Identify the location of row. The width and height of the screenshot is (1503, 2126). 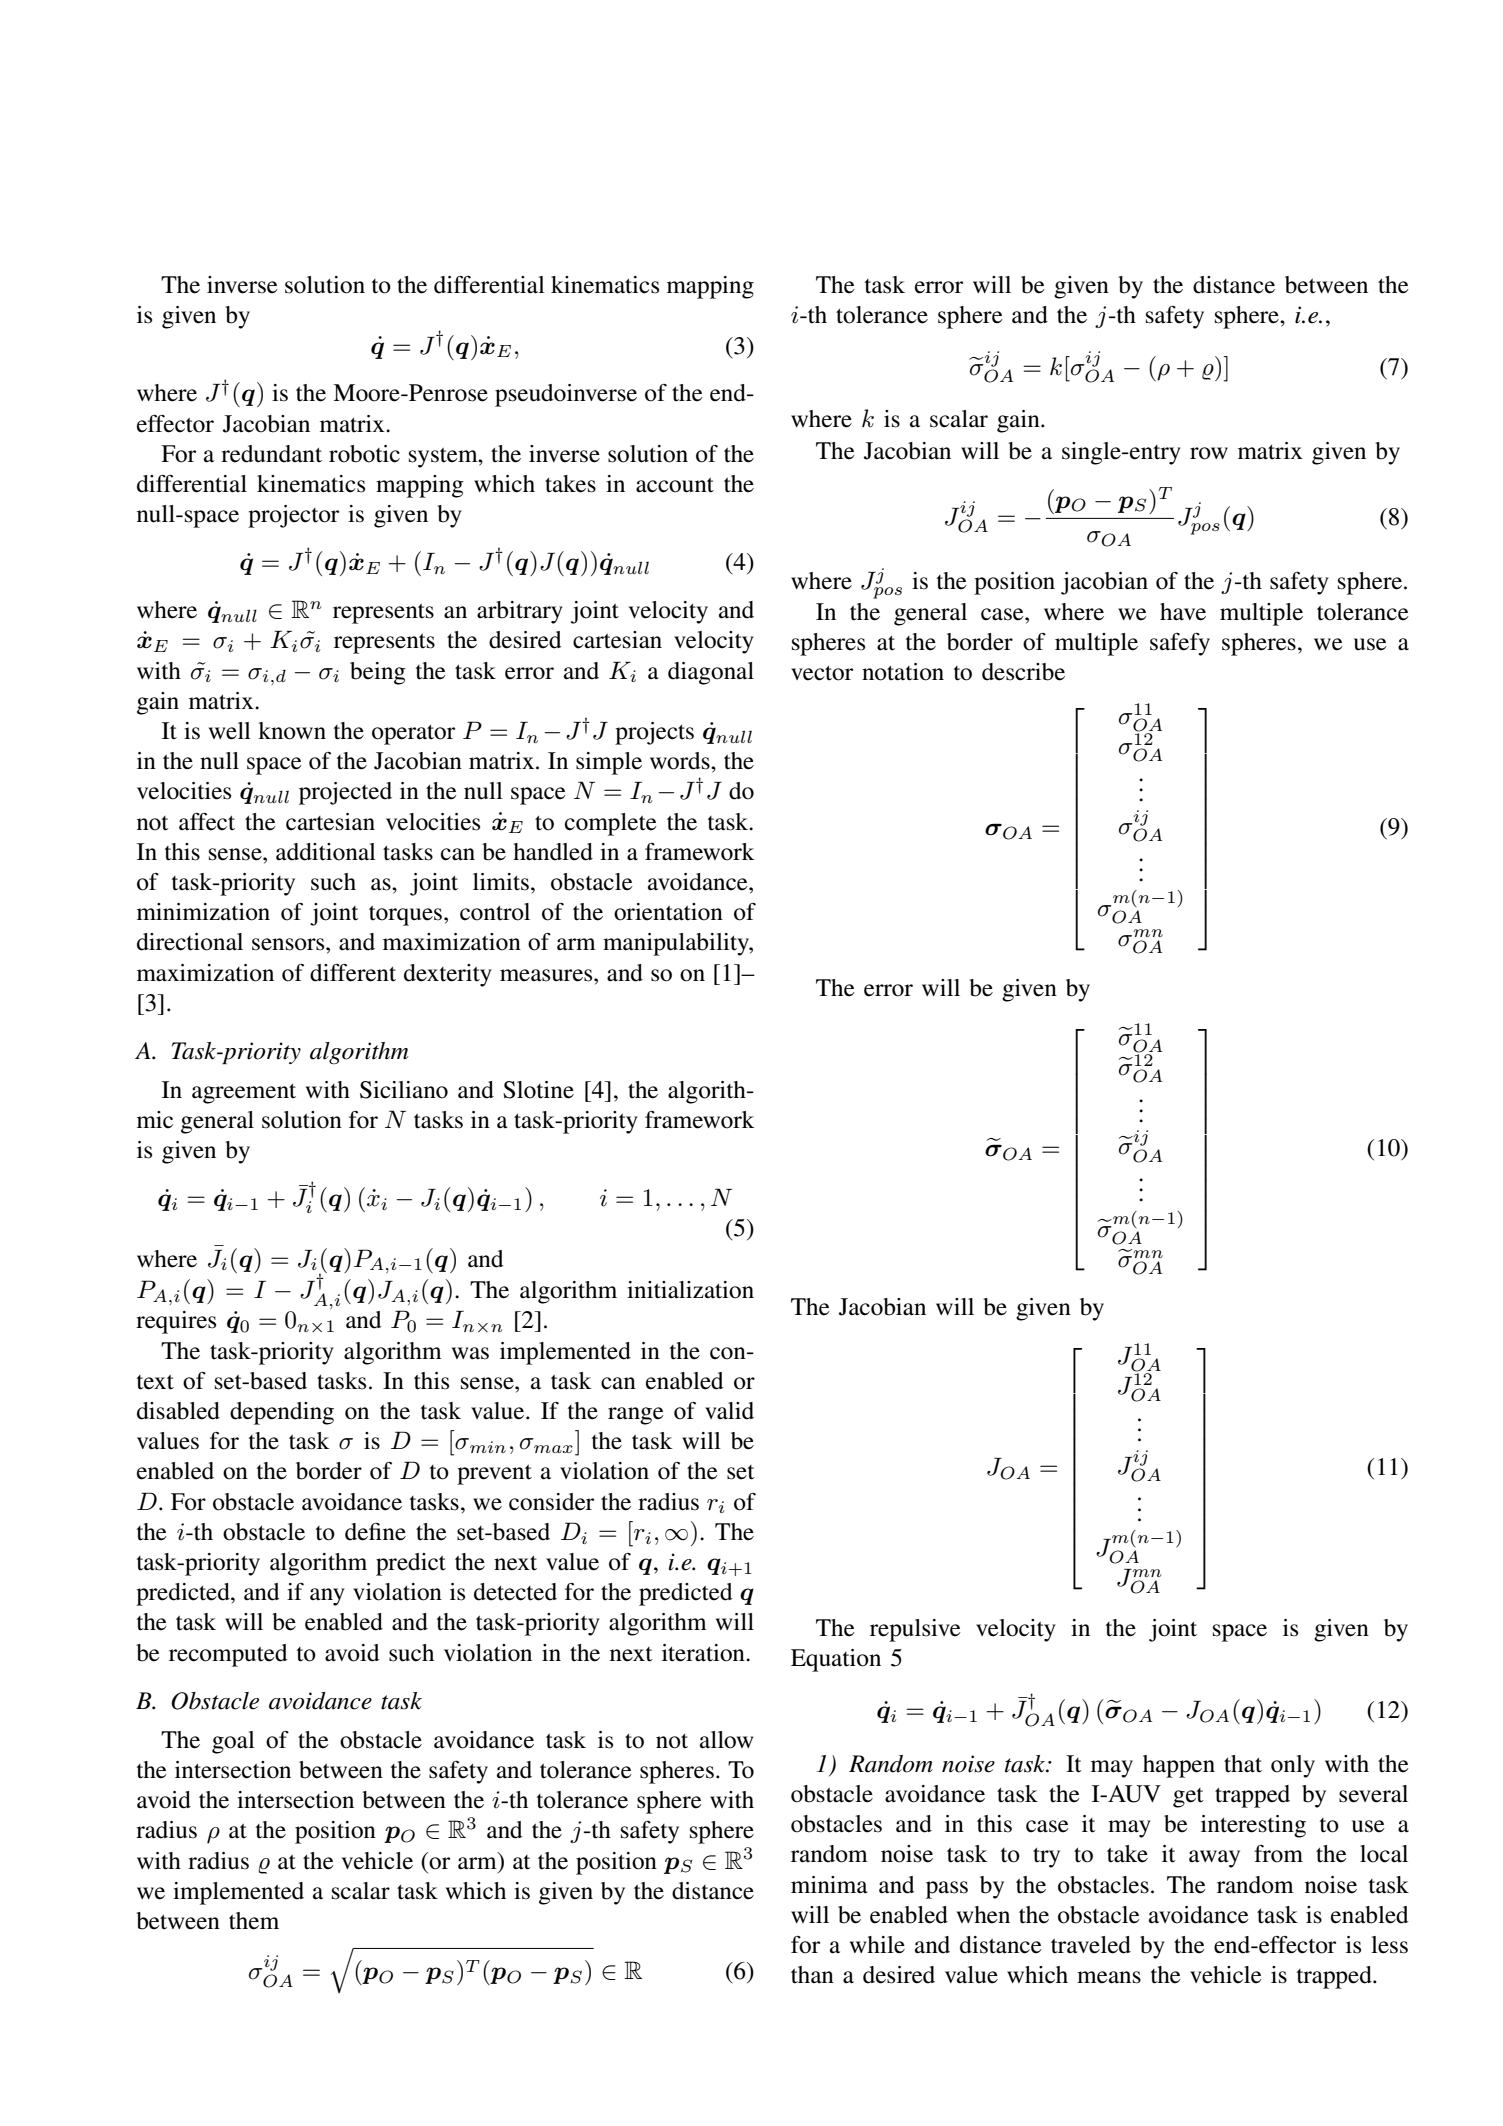
(1209, 453).
